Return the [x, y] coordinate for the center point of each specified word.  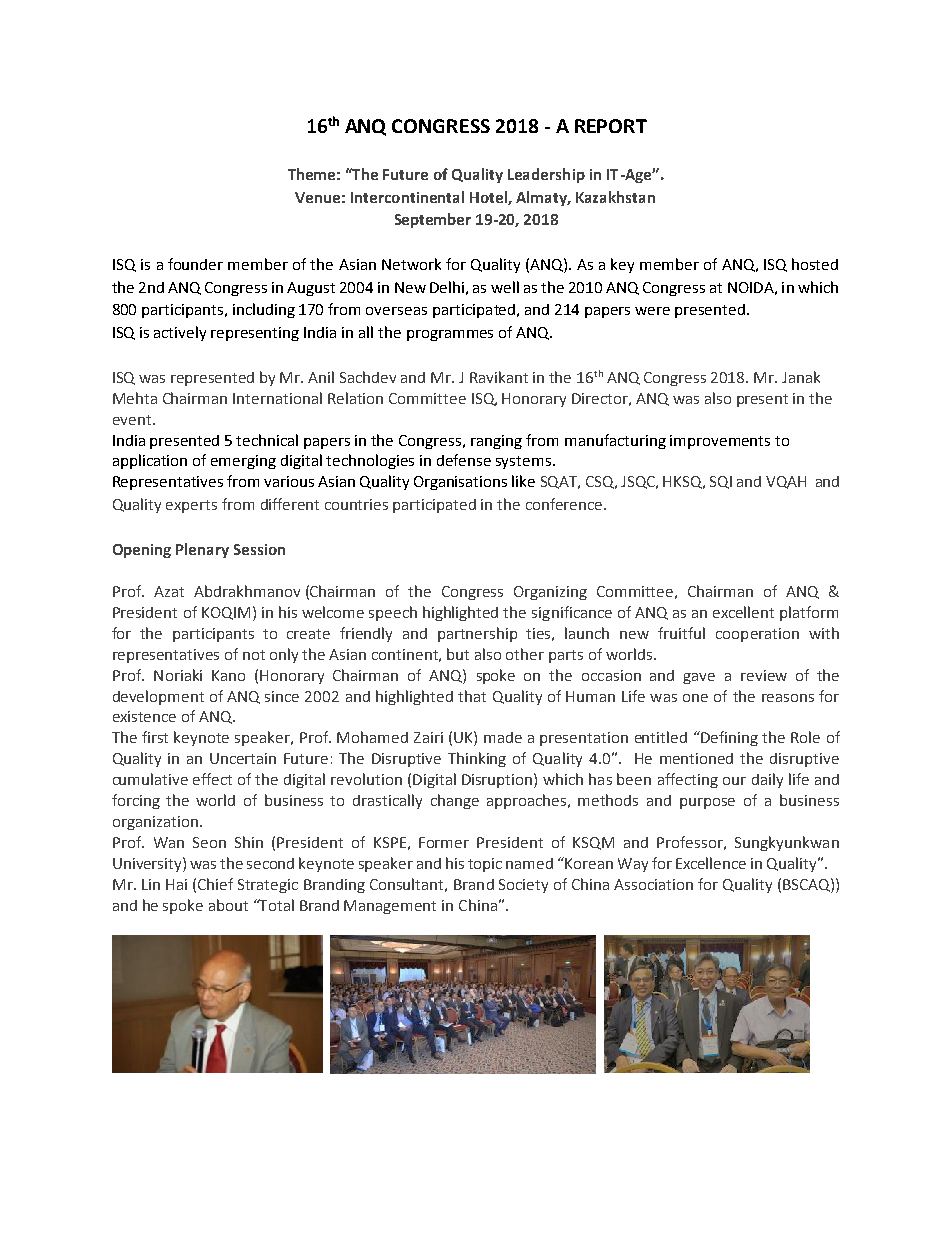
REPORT [611, 126]
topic [485, 865]
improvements [720, 442]
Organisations [460, 483]
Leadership [546, 175]
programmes [450, 335]
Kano [228, 675]
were [652, 311]
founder [195, 264]
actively [180, 333]
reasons [788, 698]
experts [191, 506]
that [472, 696]
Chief [215, 884]
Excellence [711, 863]
